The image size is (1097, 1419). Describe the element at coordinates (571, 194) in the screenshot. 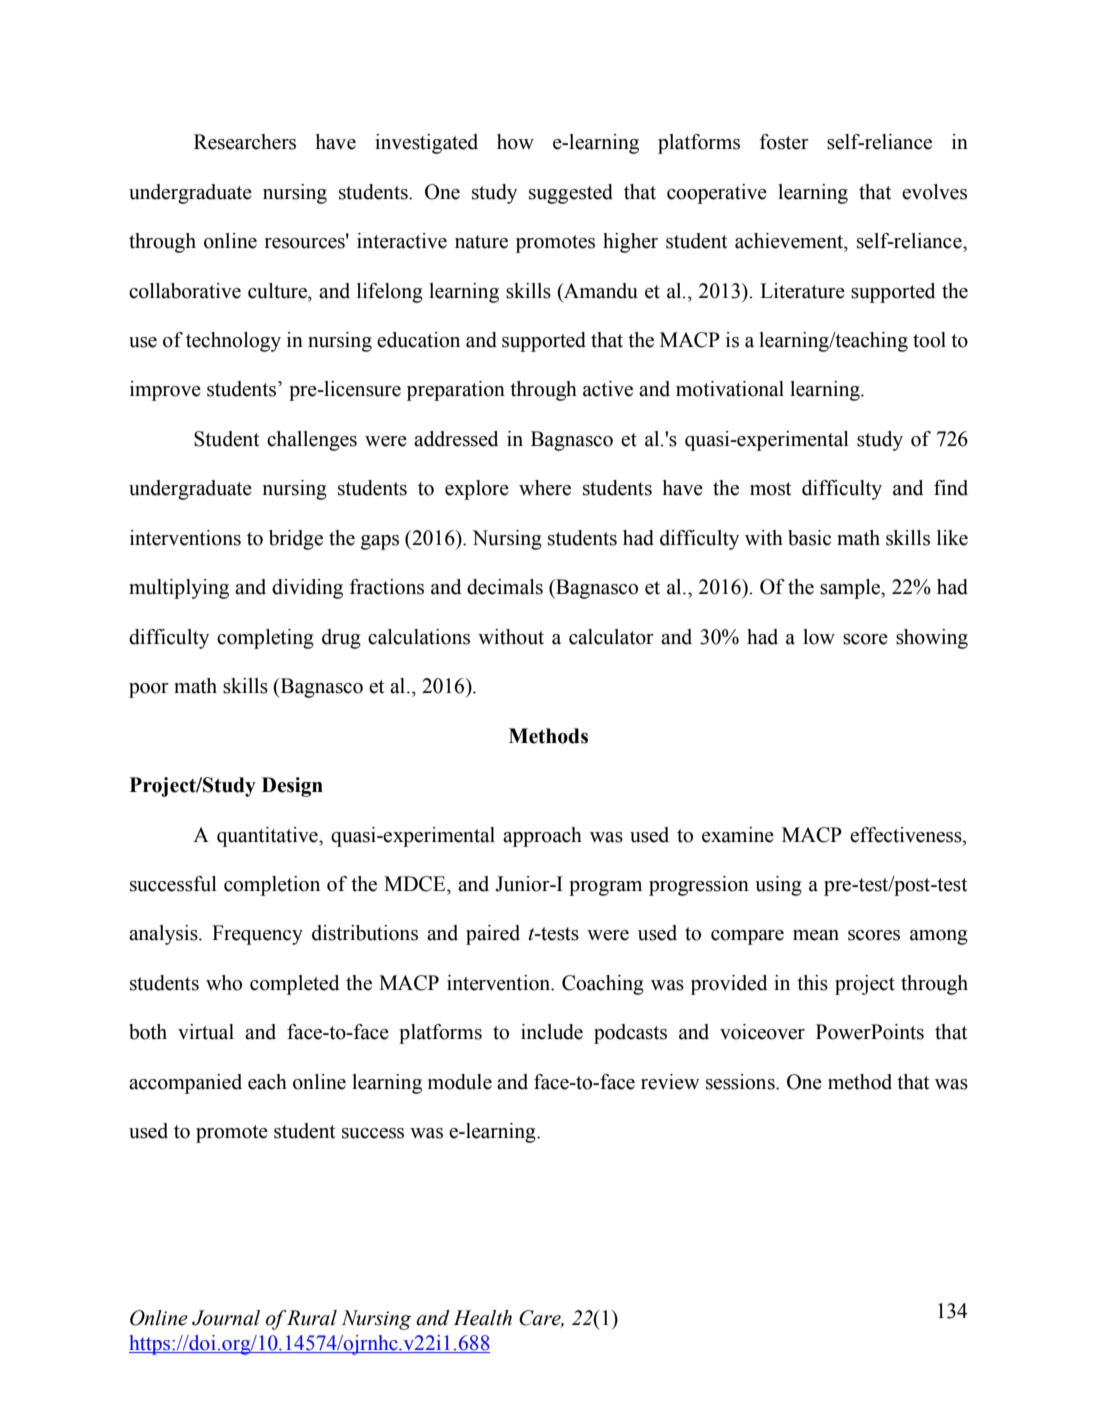

I see `suggested` at that location.
